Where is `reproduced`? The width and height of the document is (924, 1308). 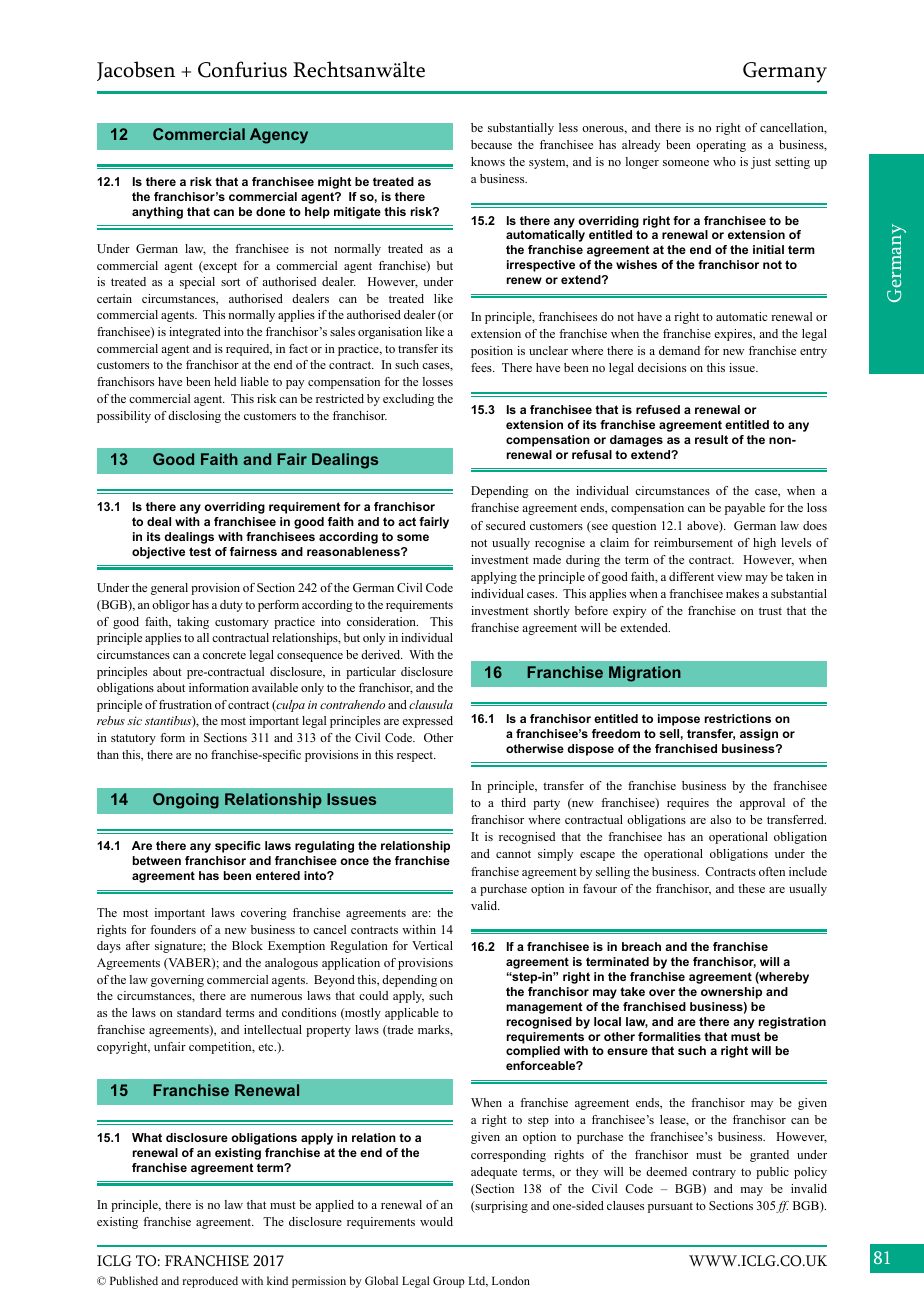 reproduced is located at coordinates (210, 1282).
